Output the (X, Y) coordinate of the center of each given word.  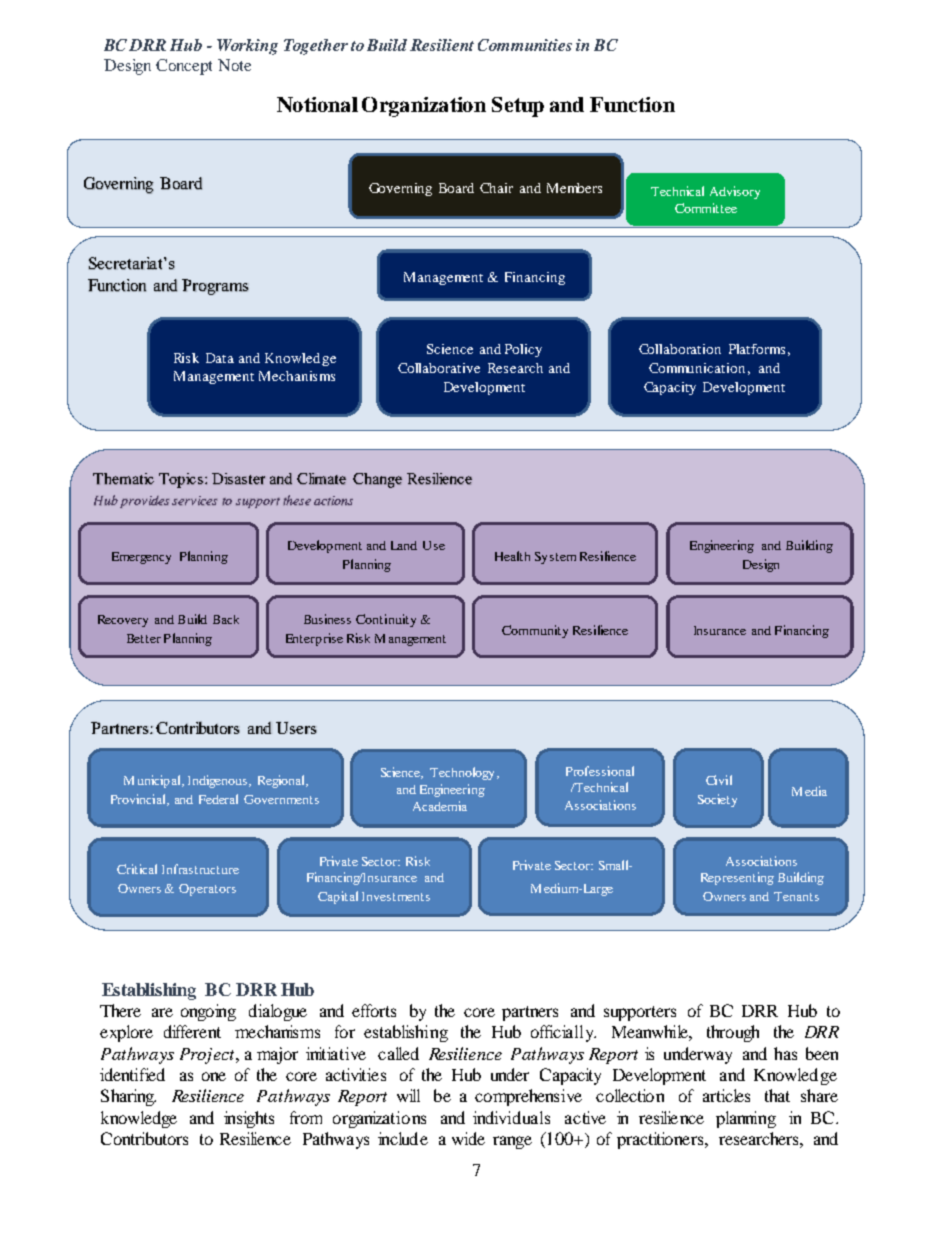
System (555, 558)
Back (226, 619)
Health (512, 556)
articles (726, 1095)
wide (468, 1138)
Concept (184, 67)
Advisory (735, 192)
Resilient (442, 45)
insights (249, 1119)
